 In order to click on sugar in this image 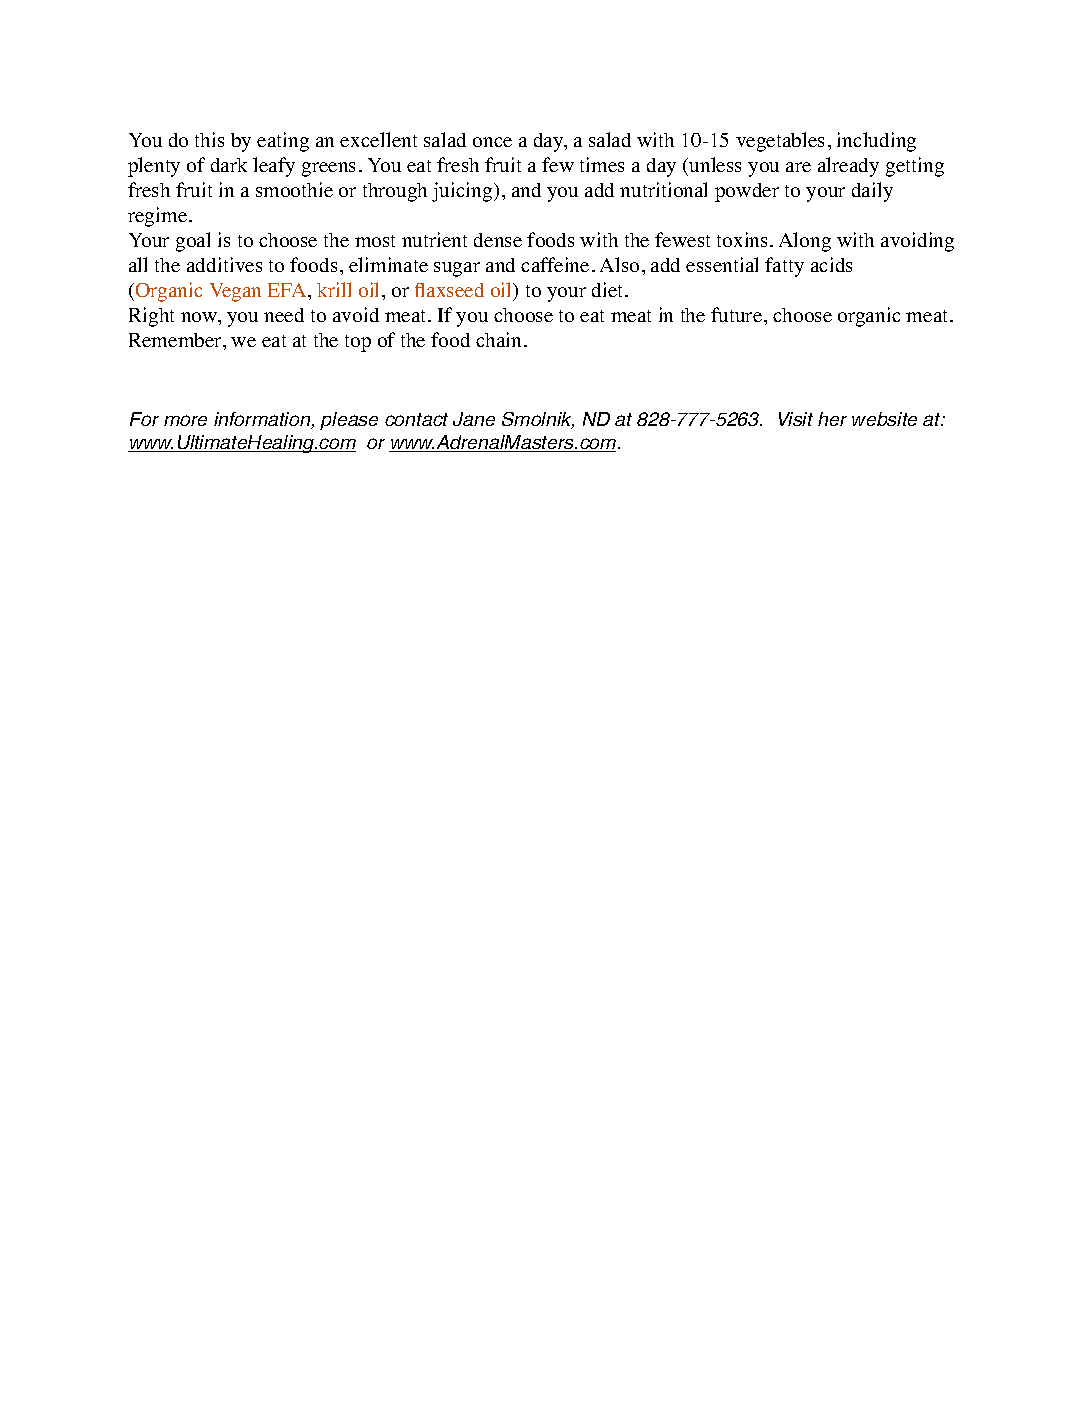, I will do `click(457, 269)`.
